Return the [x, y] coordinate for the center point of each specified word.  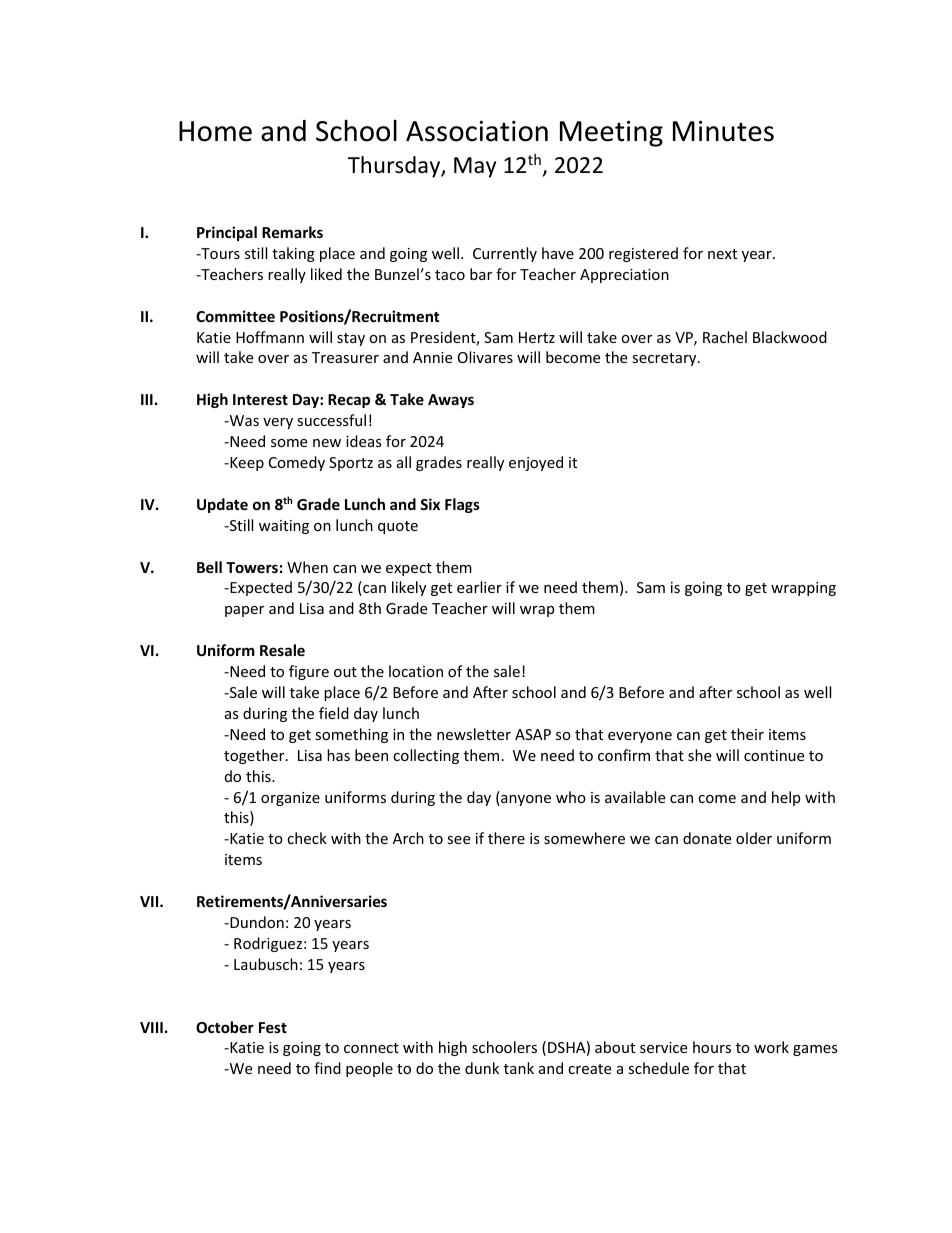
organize [290, 799]
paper [244, 611]
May [475, 167]
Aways [451, 401]
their [747, 734]
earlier [479, 587]
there [506, 838]
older [754, 838]
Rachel [725, 337]
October [225, 1027]
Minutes [723, 131]
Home [215, 131]
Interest [260, 399]
